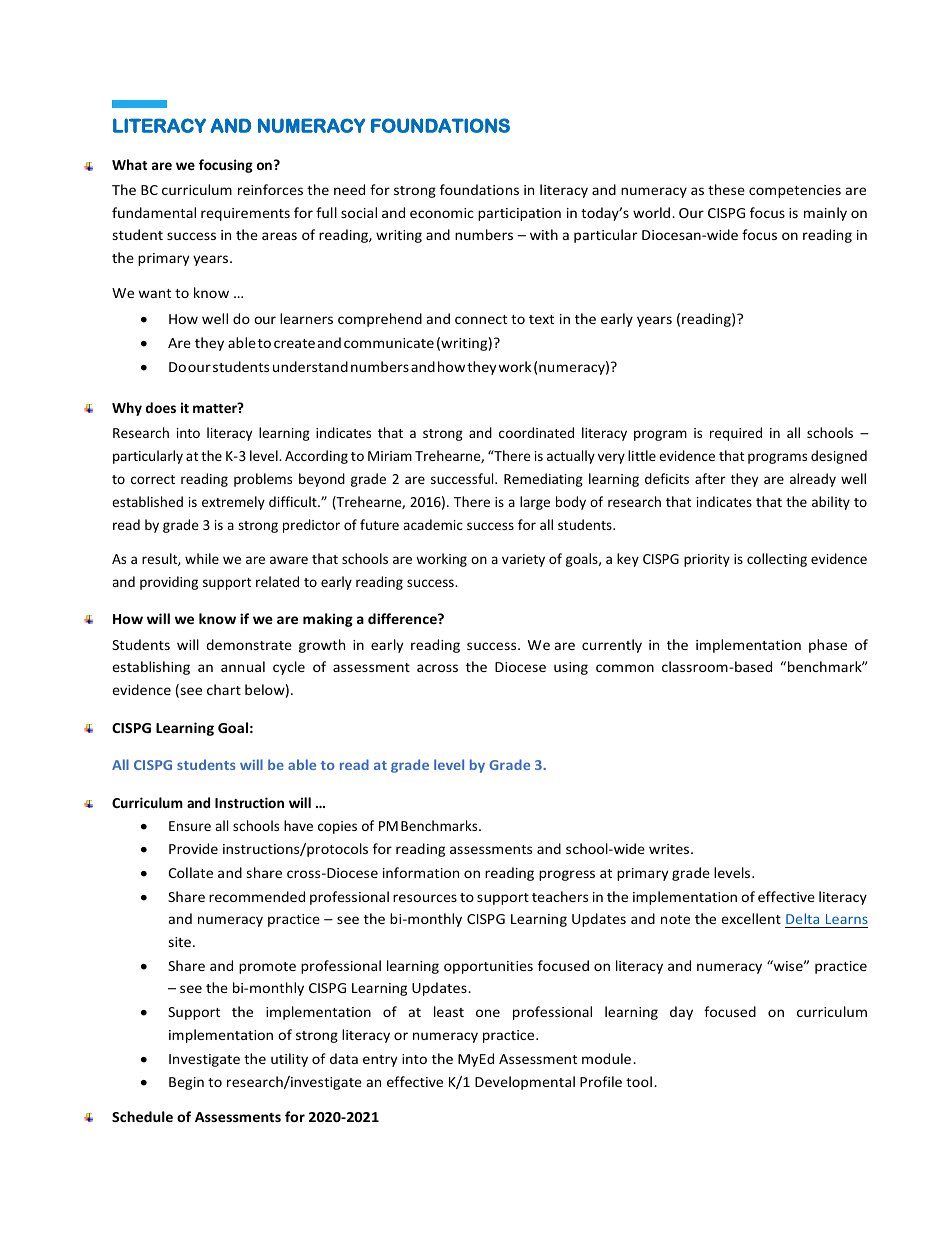 The height and width of the screenshot is (1233, 952). What do you see at coordinates (519, 214) in the screenshot?
I see `participation` at bounding box center [519, 214].
